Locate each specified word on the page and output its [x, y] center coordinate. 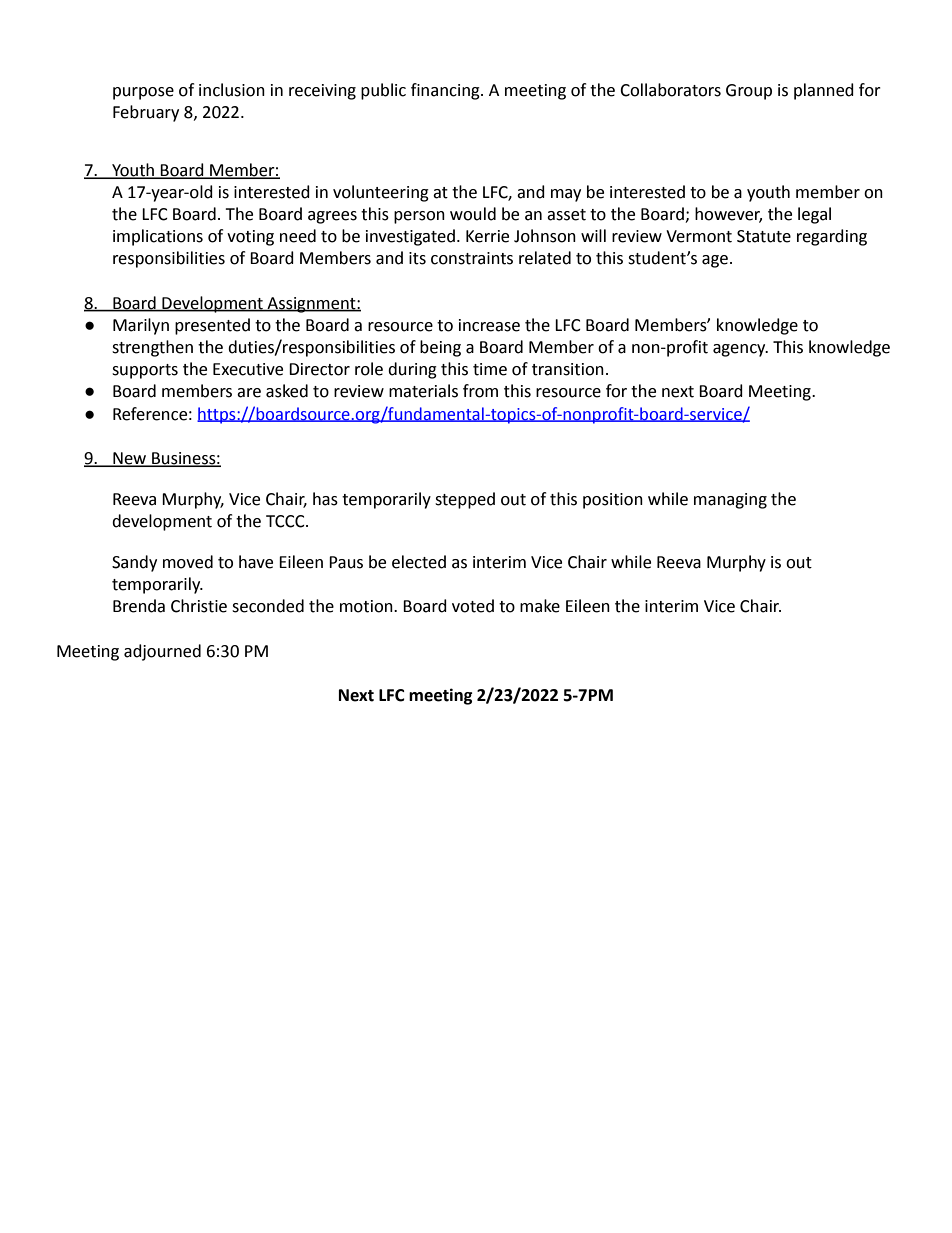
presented [212, 326]
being [440, 348]
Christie [199, 606]
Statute [764, 236]
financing [446, 91]
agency [740, 350]
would [473, 214]
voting [250, 238]
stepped [465, 500]
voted [473, 606]
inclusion [232, 90]
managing [730, 501]
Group [749, 92]
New [130, 459]
